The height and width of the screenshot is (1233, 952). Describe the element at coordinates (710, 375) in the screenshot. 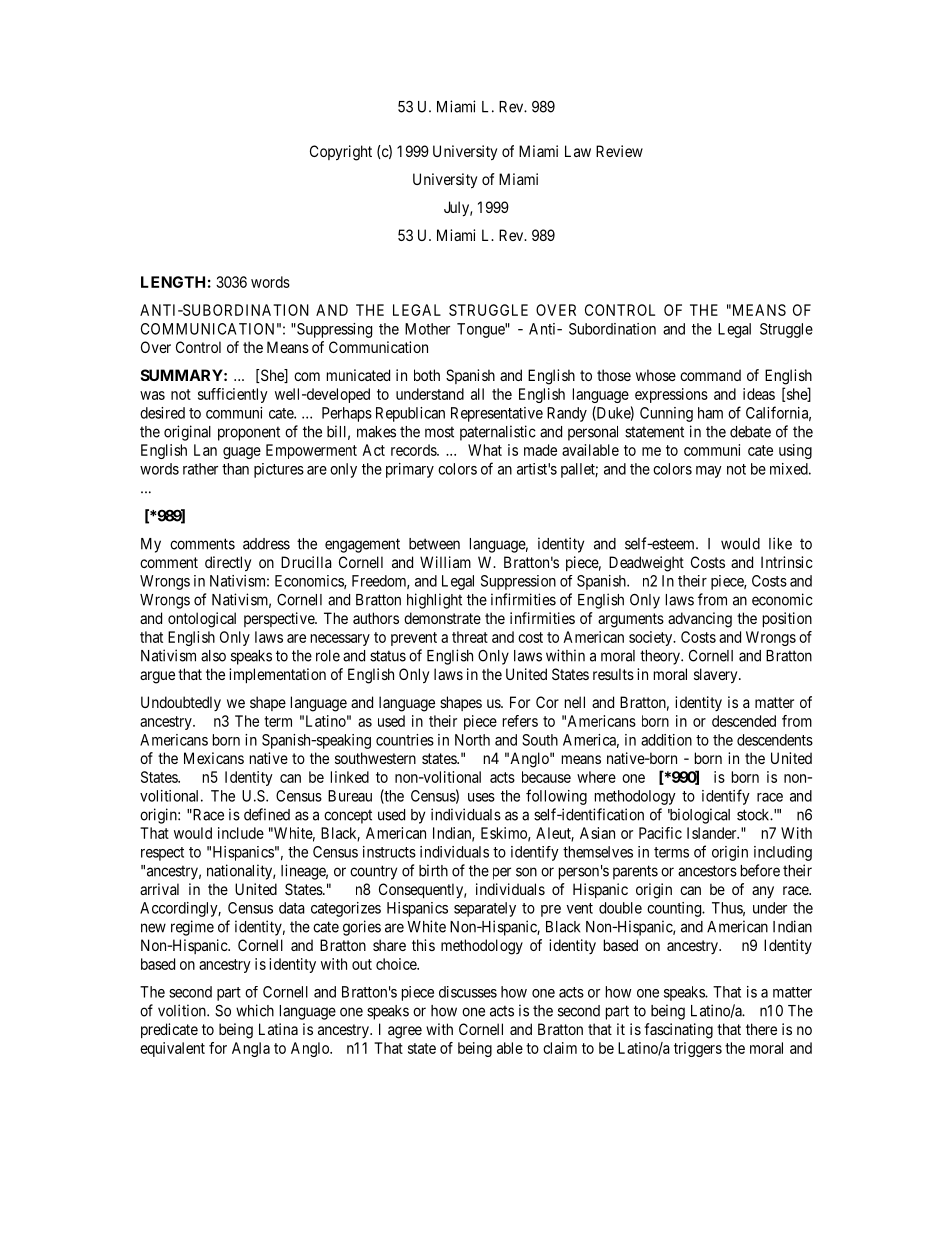

I see `command` at that location.
